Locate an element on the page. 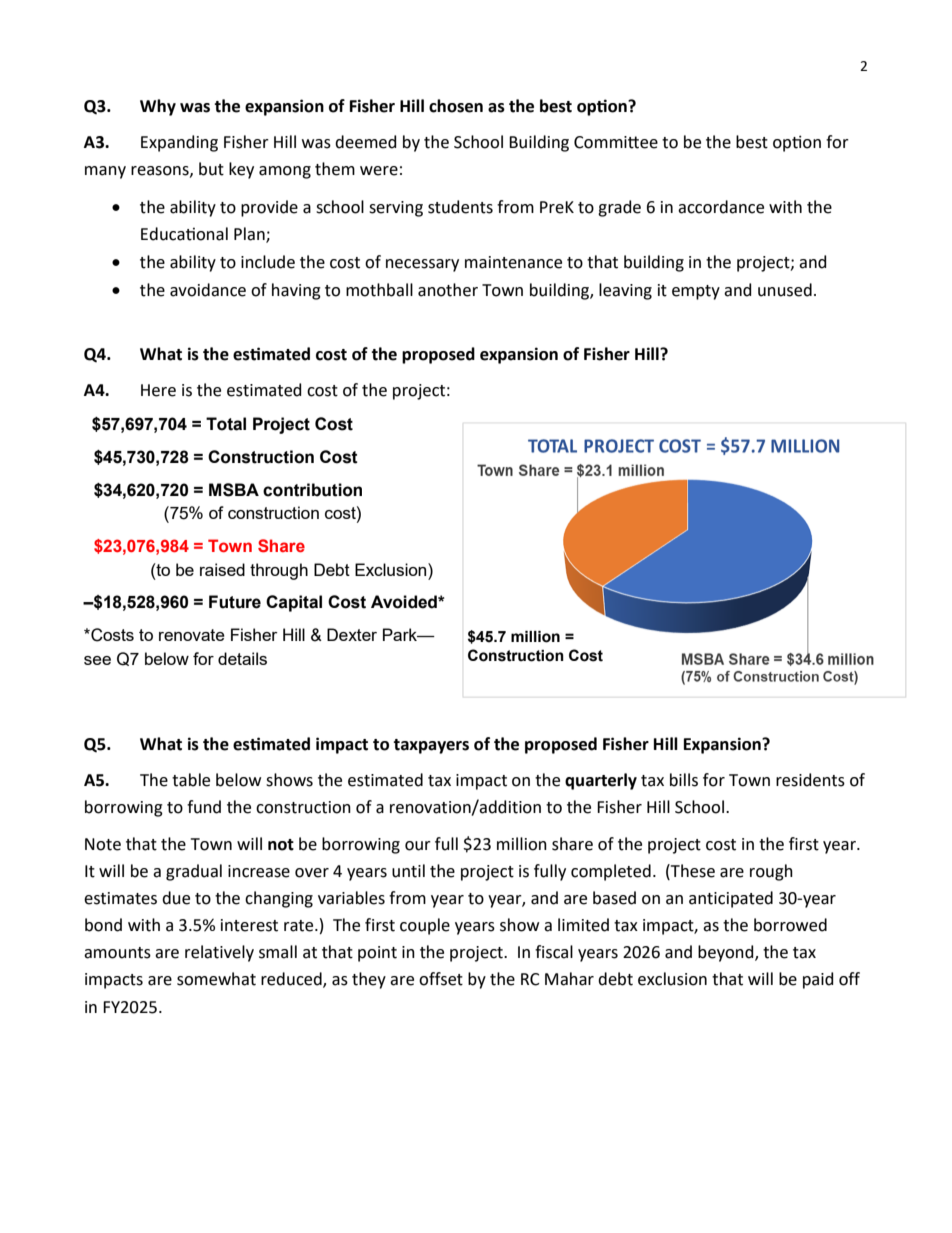 Image resolution: width=952 pixels, height=1233 pixels. Avoided is located at coordinates (405, 602).
